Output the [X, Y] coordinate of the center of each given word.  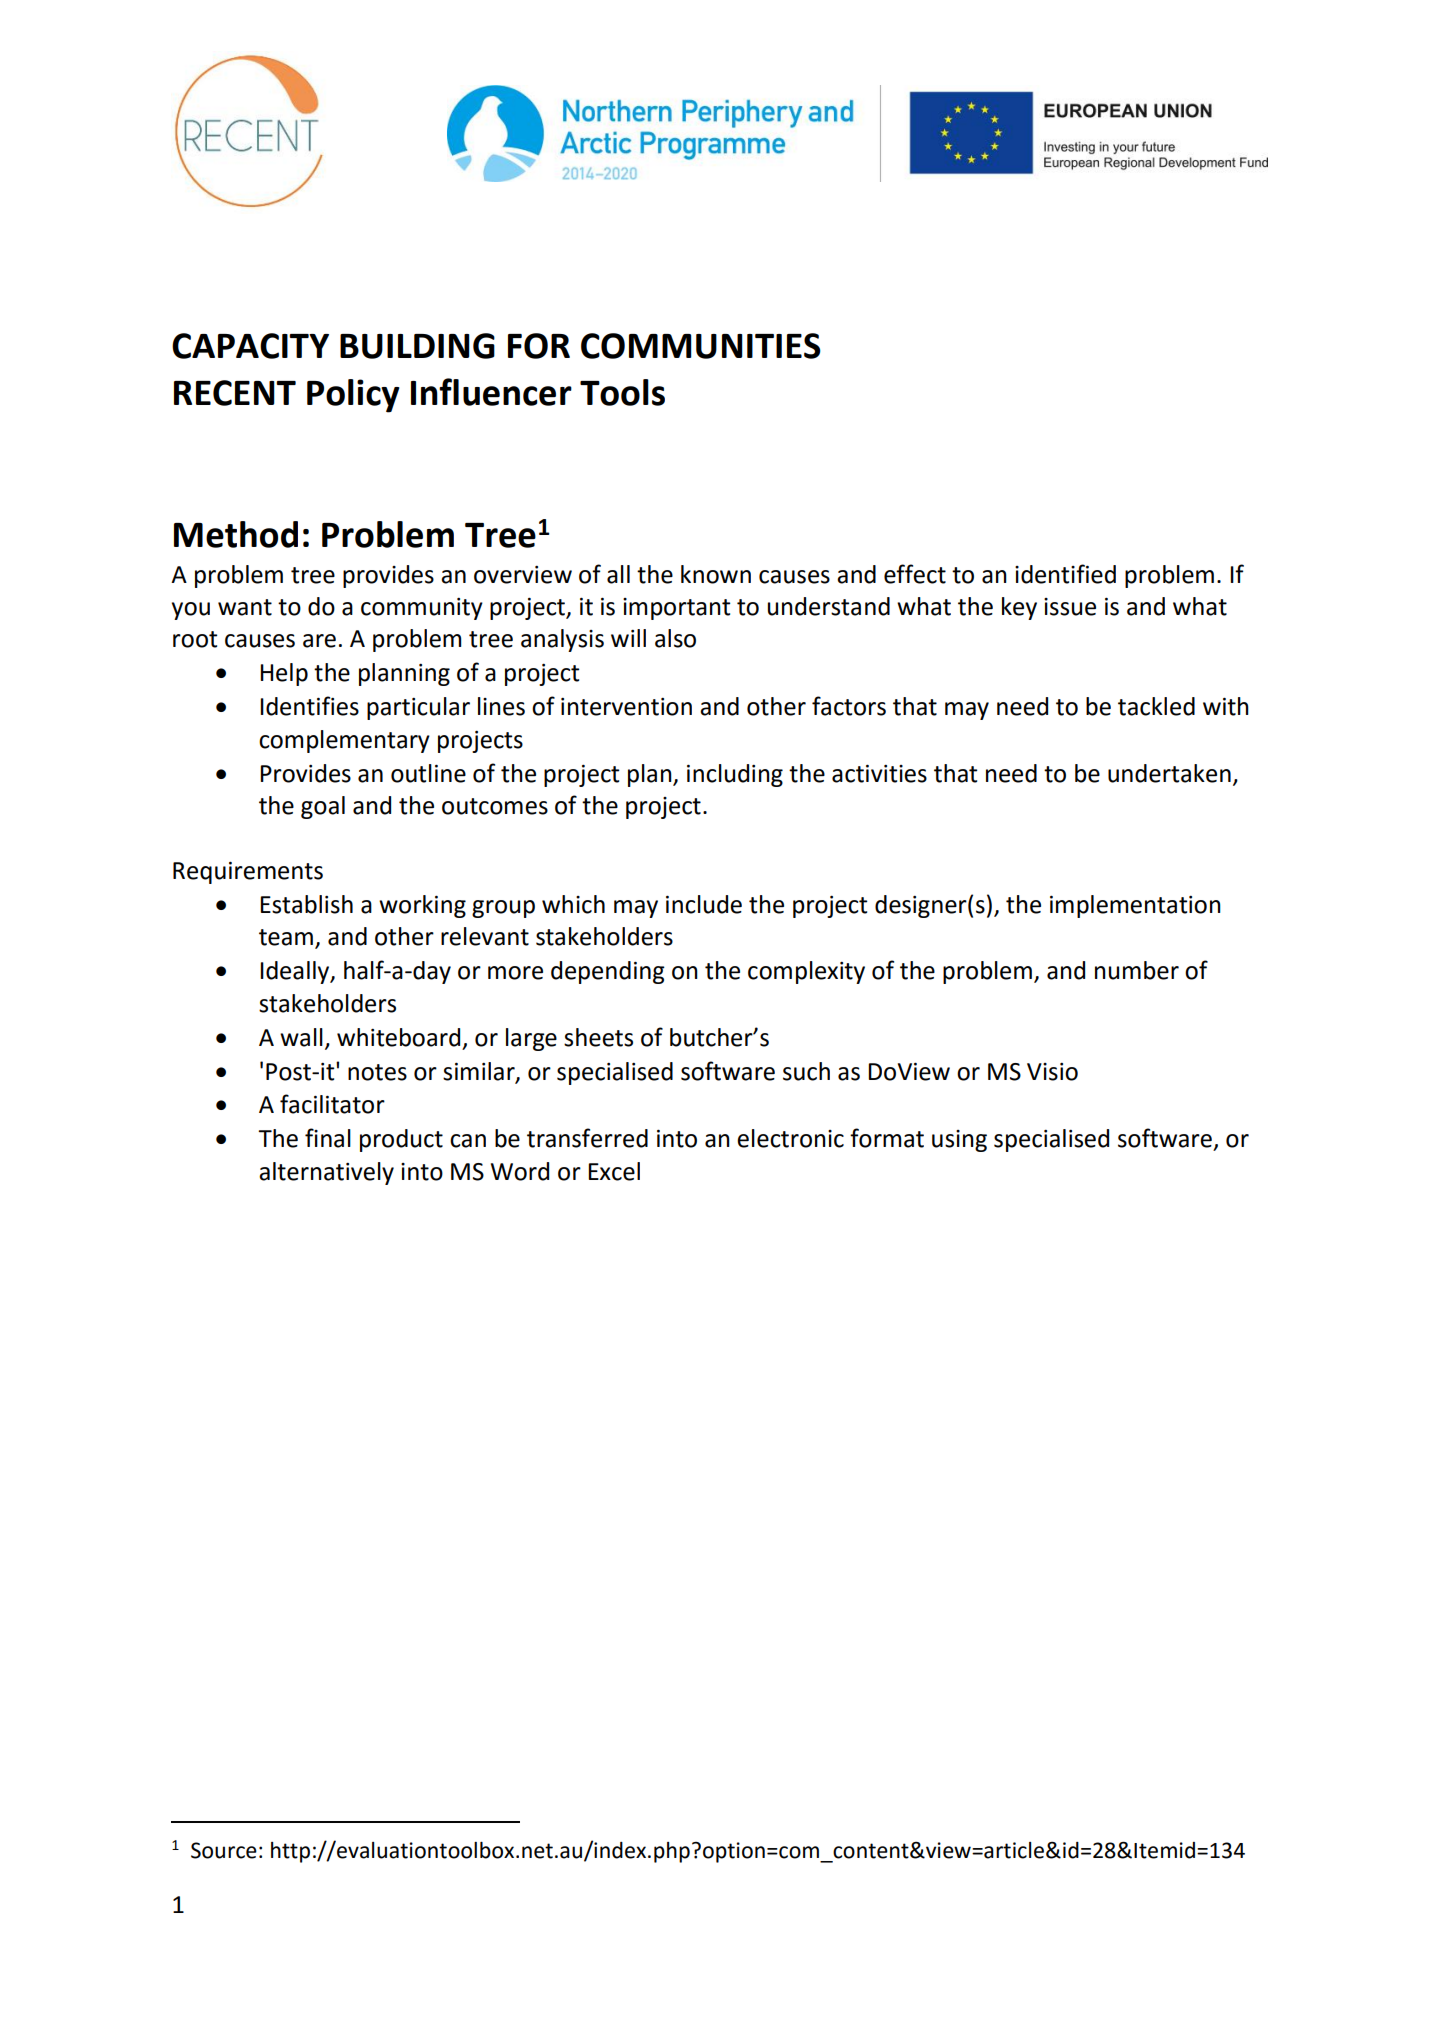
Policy [353, 396]
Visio [1052, 1072]
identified [1065, 574]
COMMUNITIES [701, 346]
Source [224, 1850]
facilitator [332, 1104]
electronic [790, 1138]
